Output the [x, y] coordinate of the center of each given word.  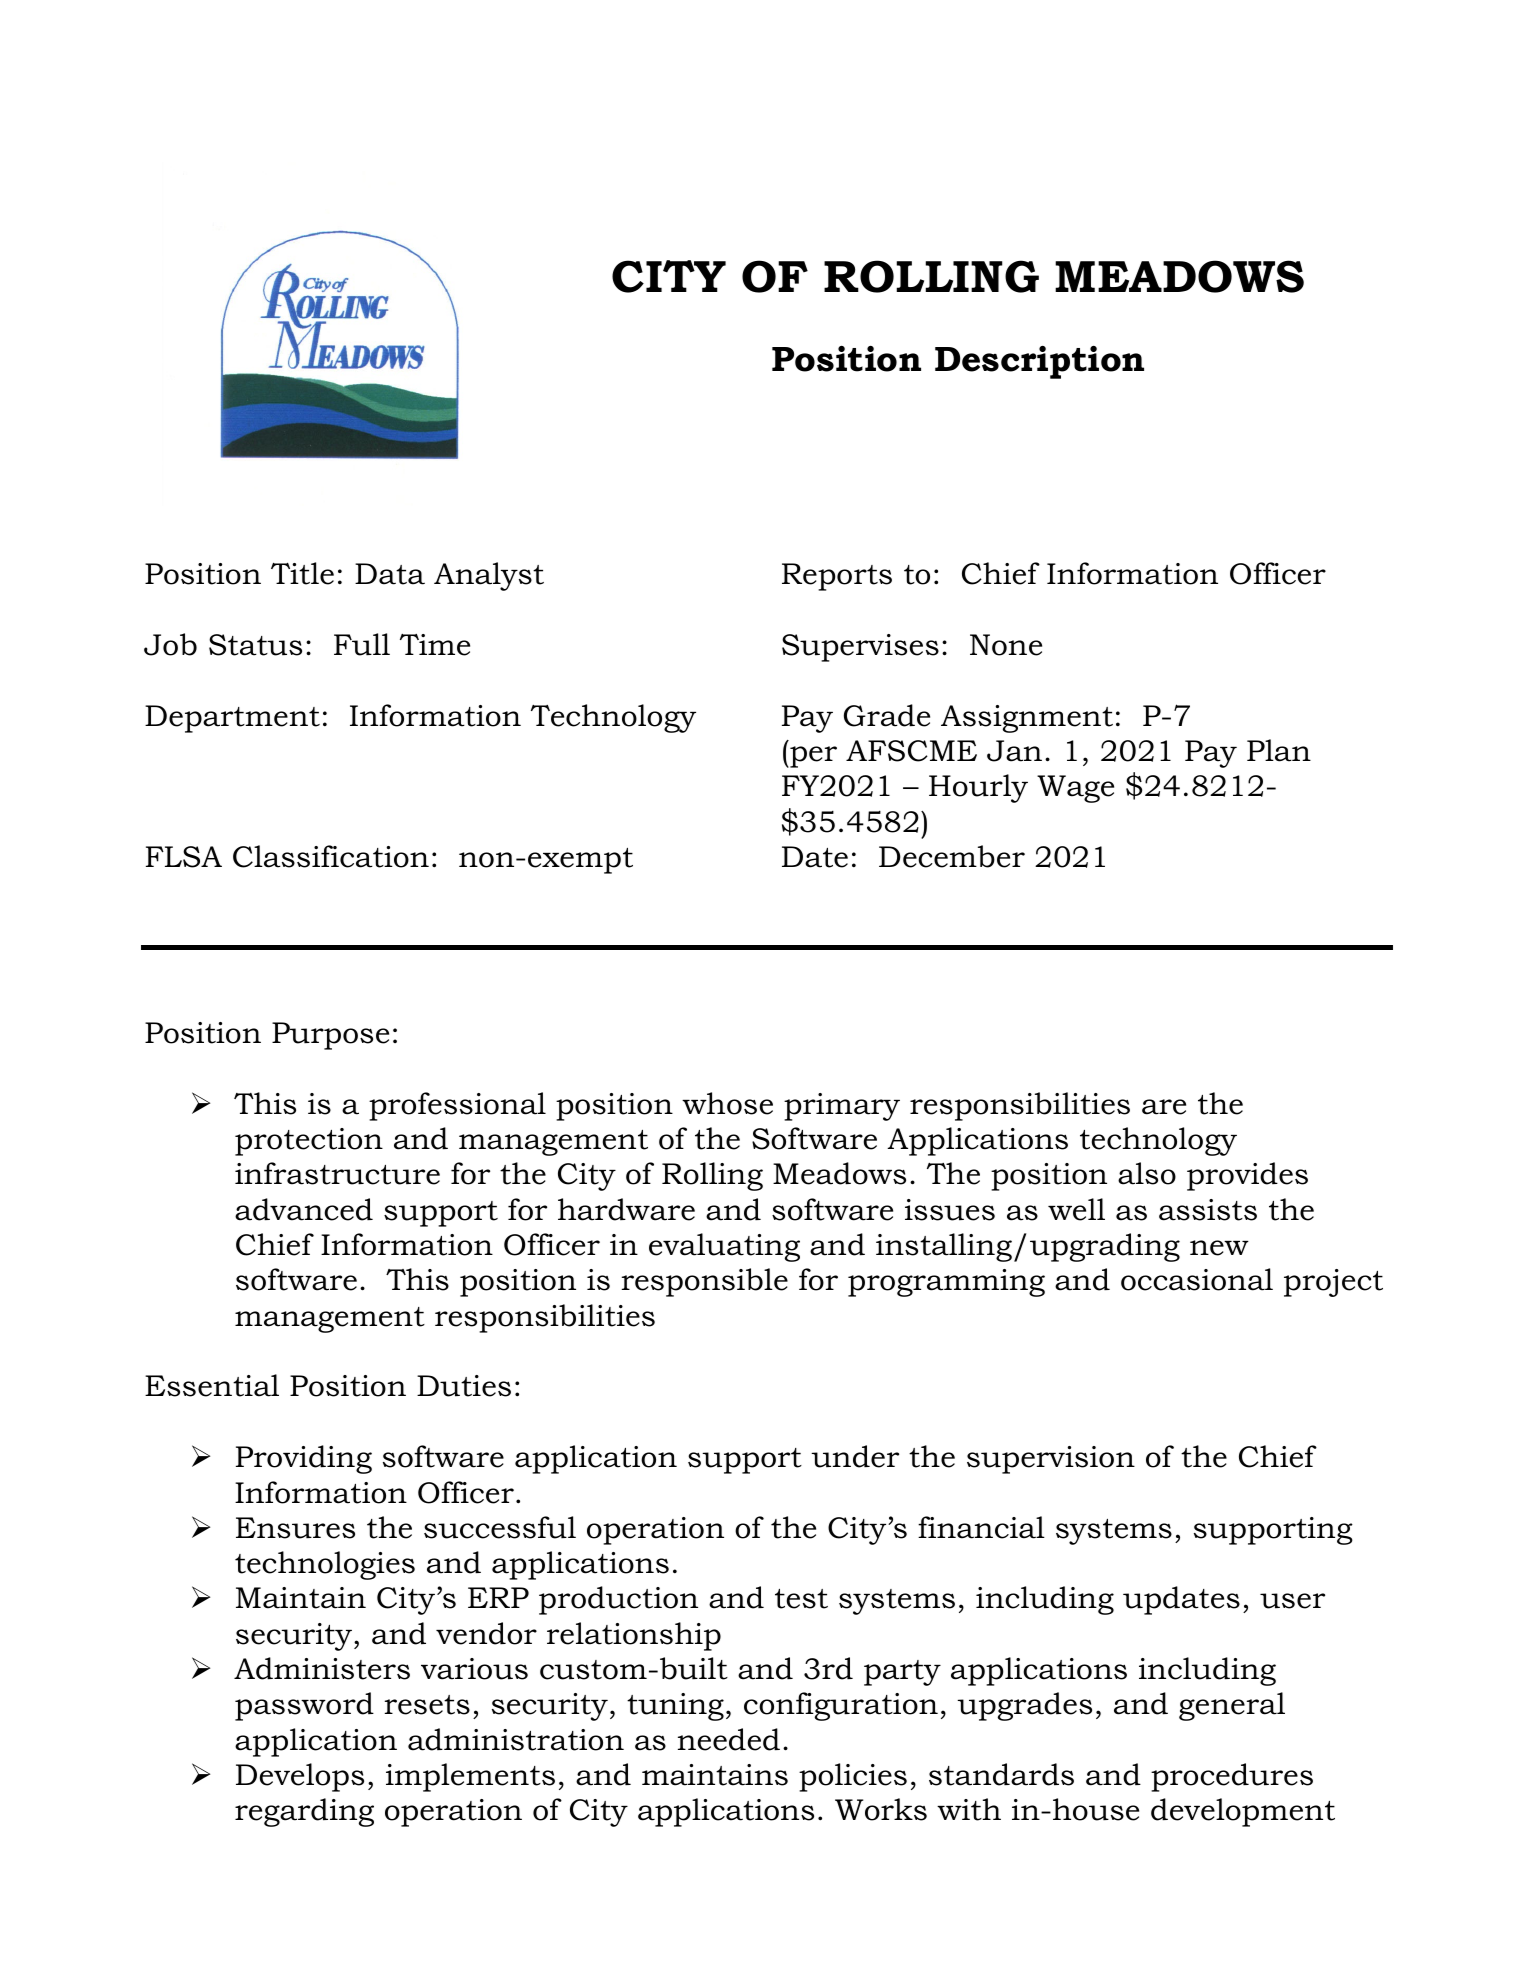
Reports [837, 577]
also [1147, 1173]
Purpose [330, 1036]
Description [1039, 362]
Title [302, 573]
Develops [300, 1777]
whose [727, 1103]
